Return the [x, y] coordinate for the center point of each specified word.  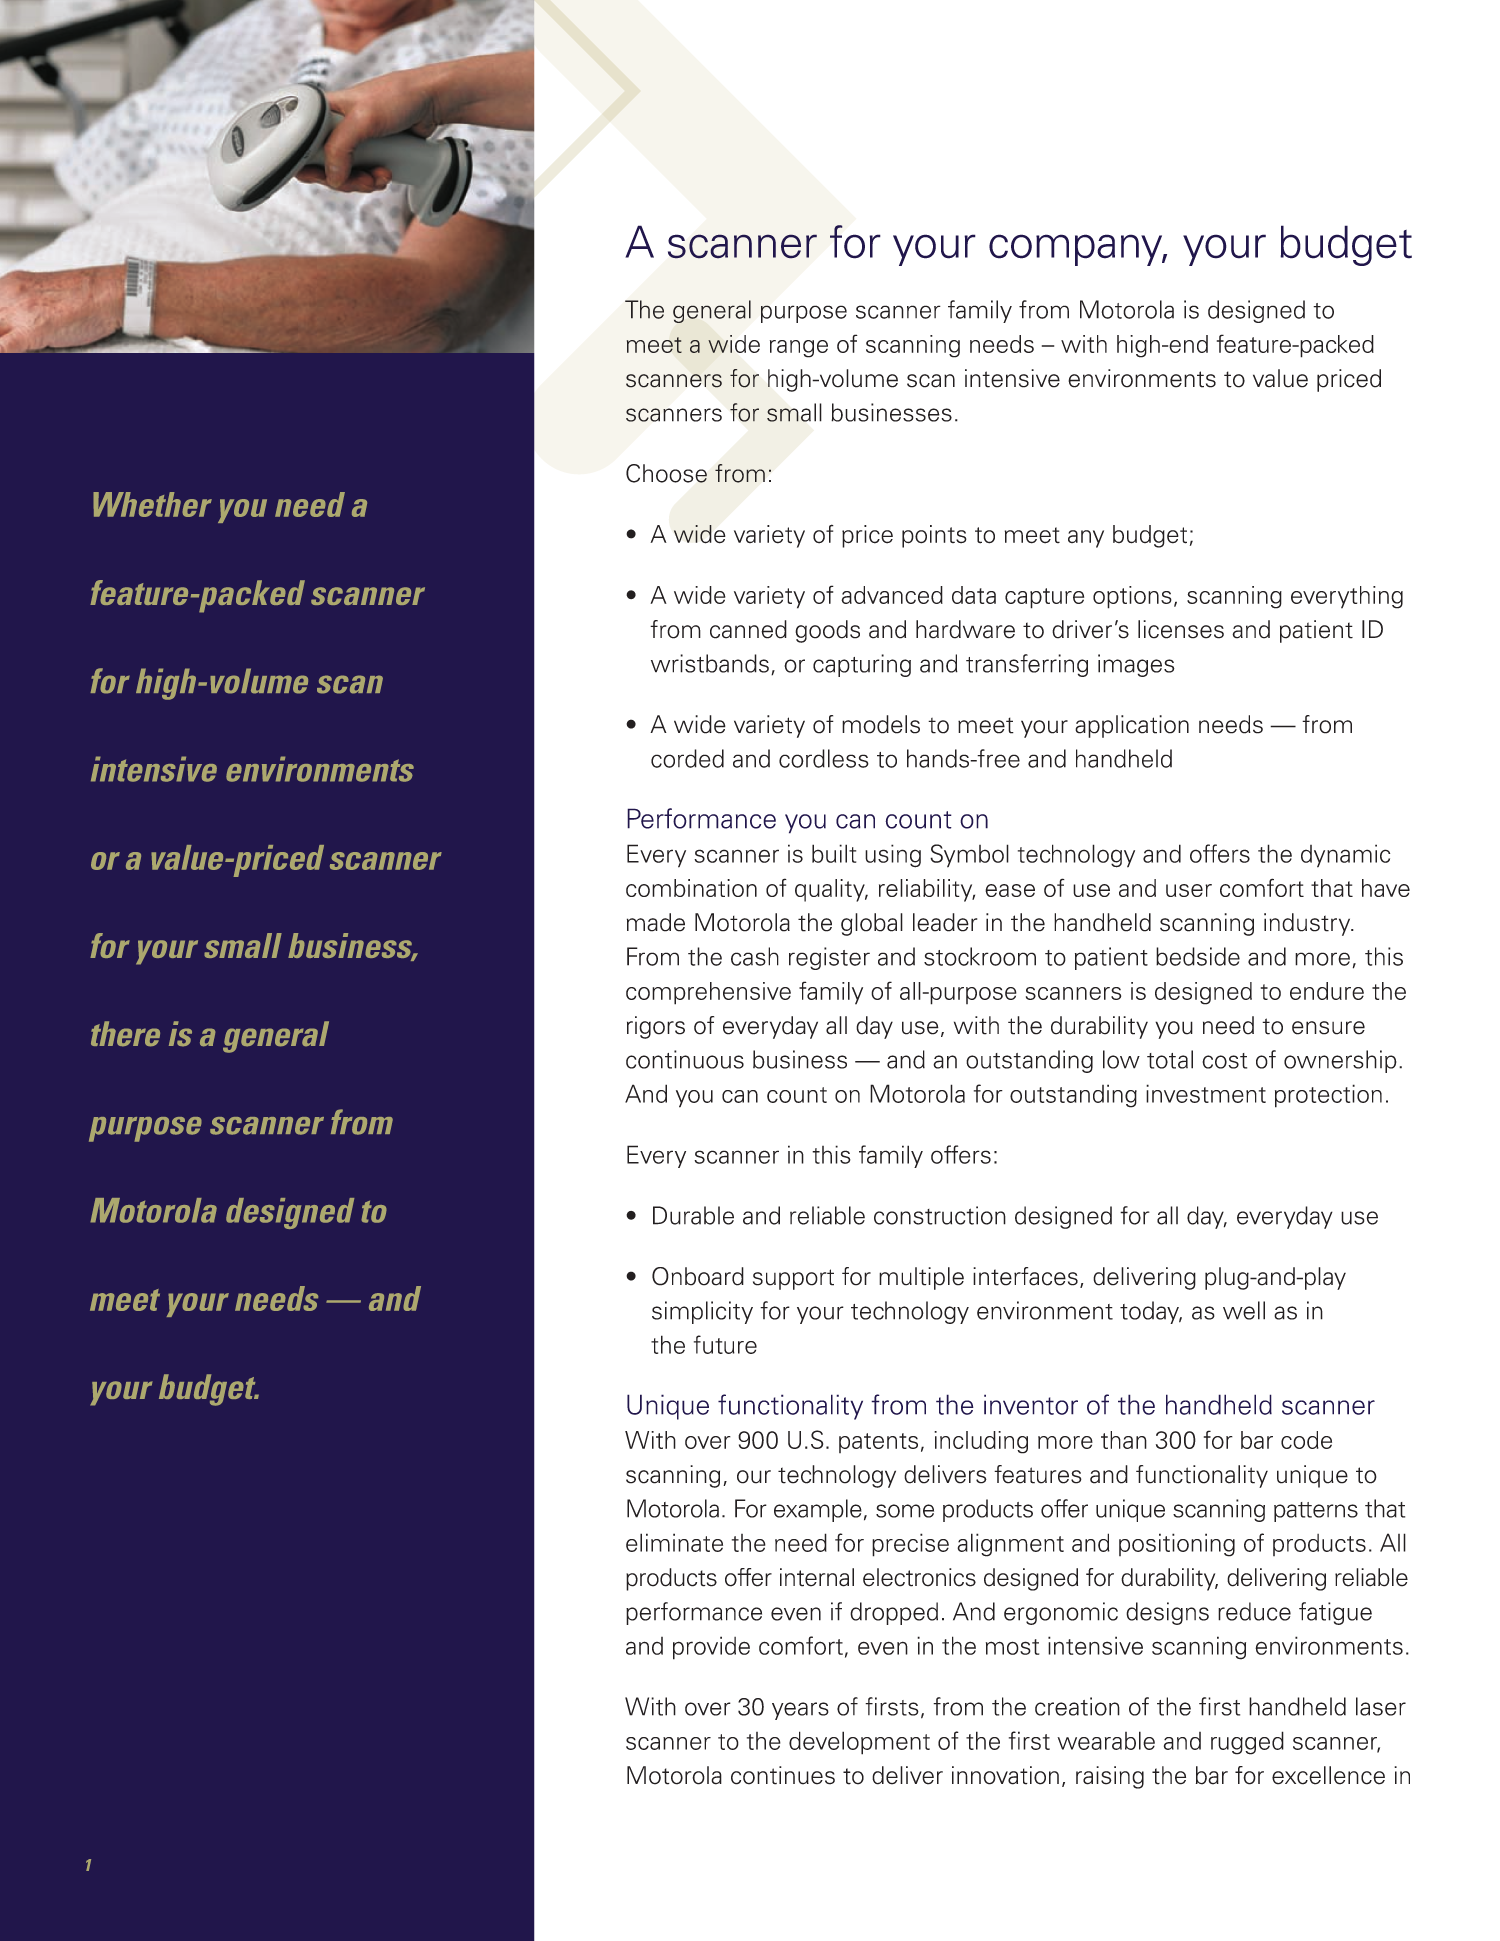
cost [1224, 1061]
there [125, 1034]
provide [711, 1648]
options [1132, 597]
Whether [152, 504]
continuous [685, 1059]
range [799, 349]
